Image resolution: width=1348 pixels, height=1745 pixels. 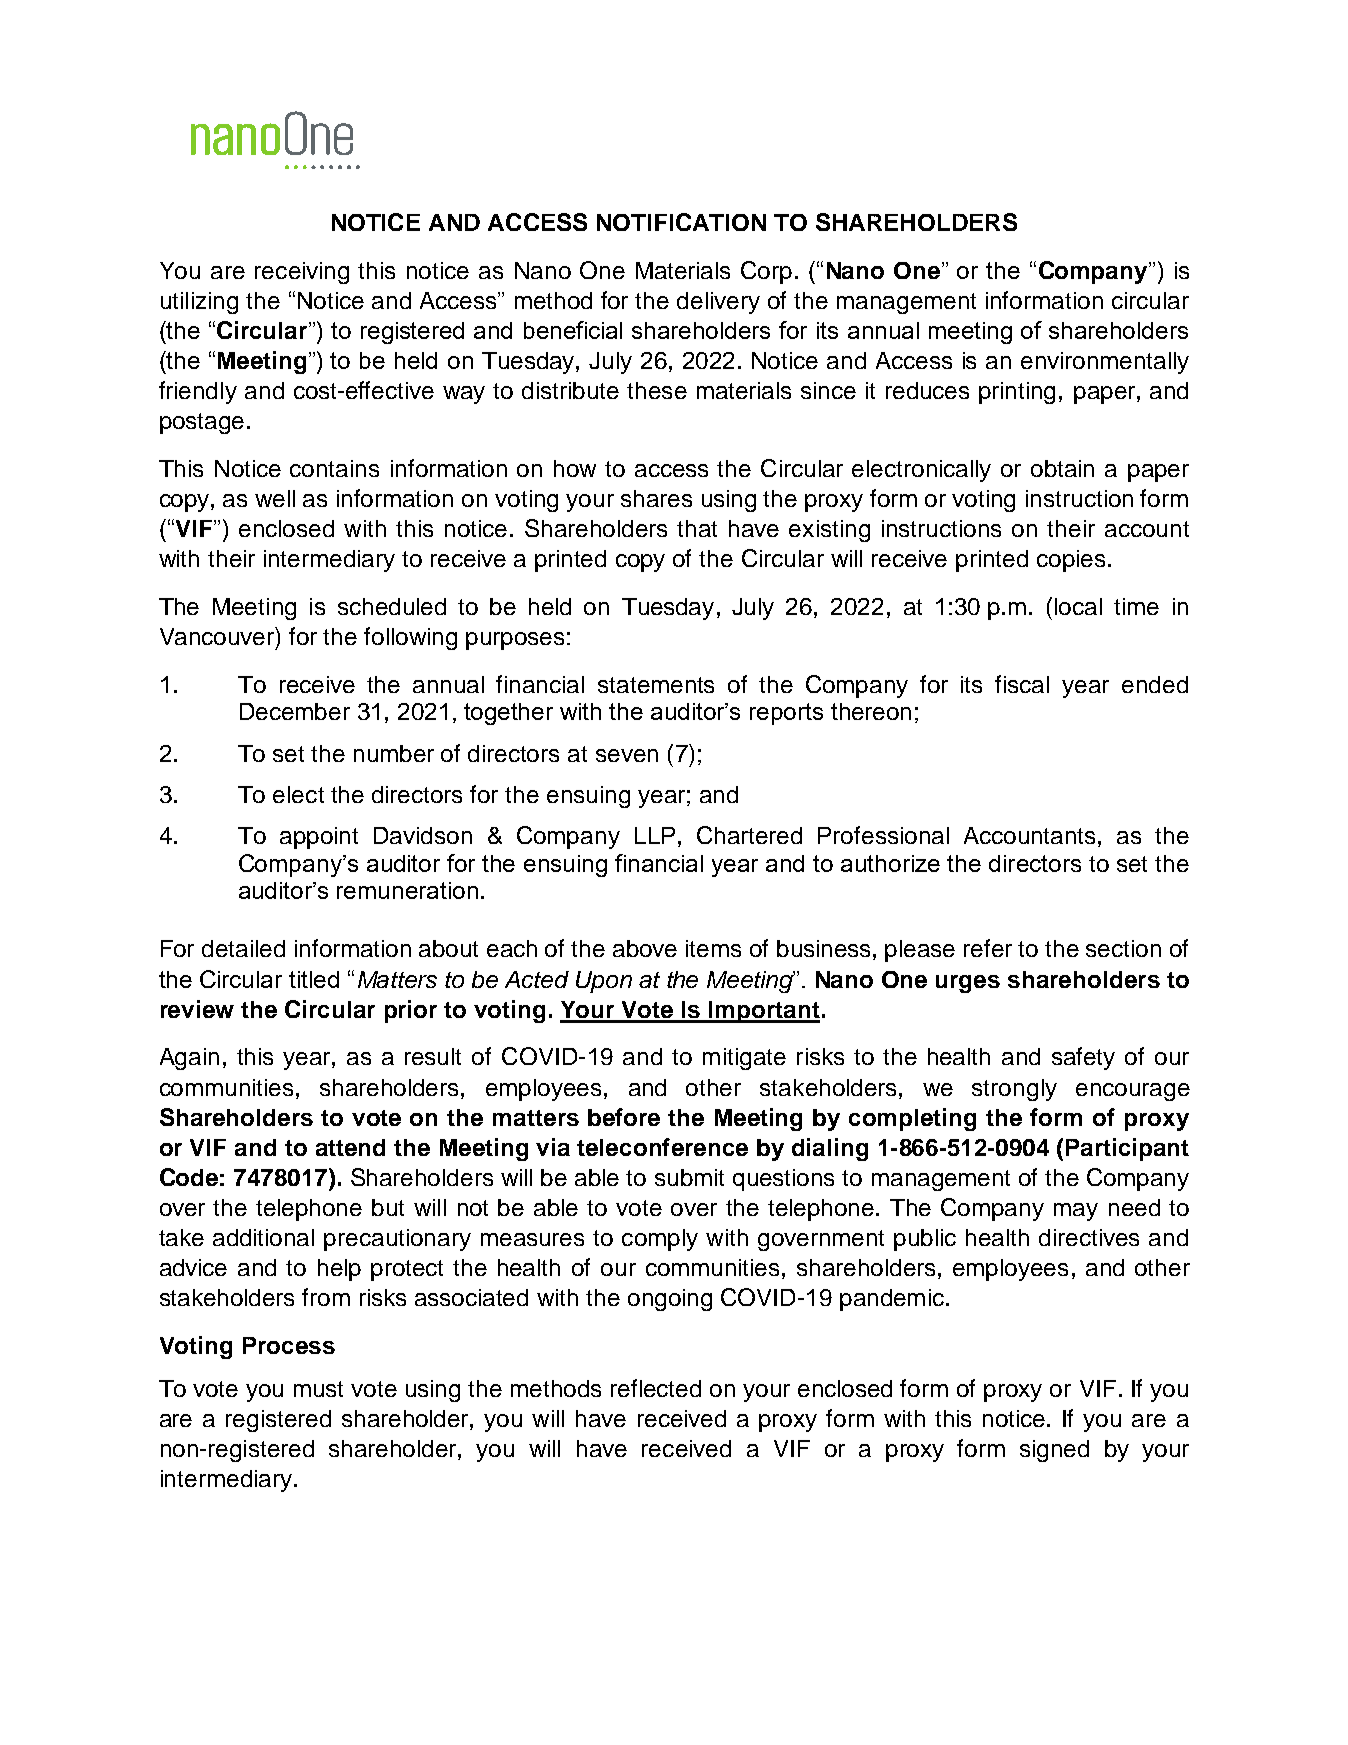 What do you see at coordinates (318, 1389) in the screenshot?
I see `must` at bounding box center [318, 1389].
